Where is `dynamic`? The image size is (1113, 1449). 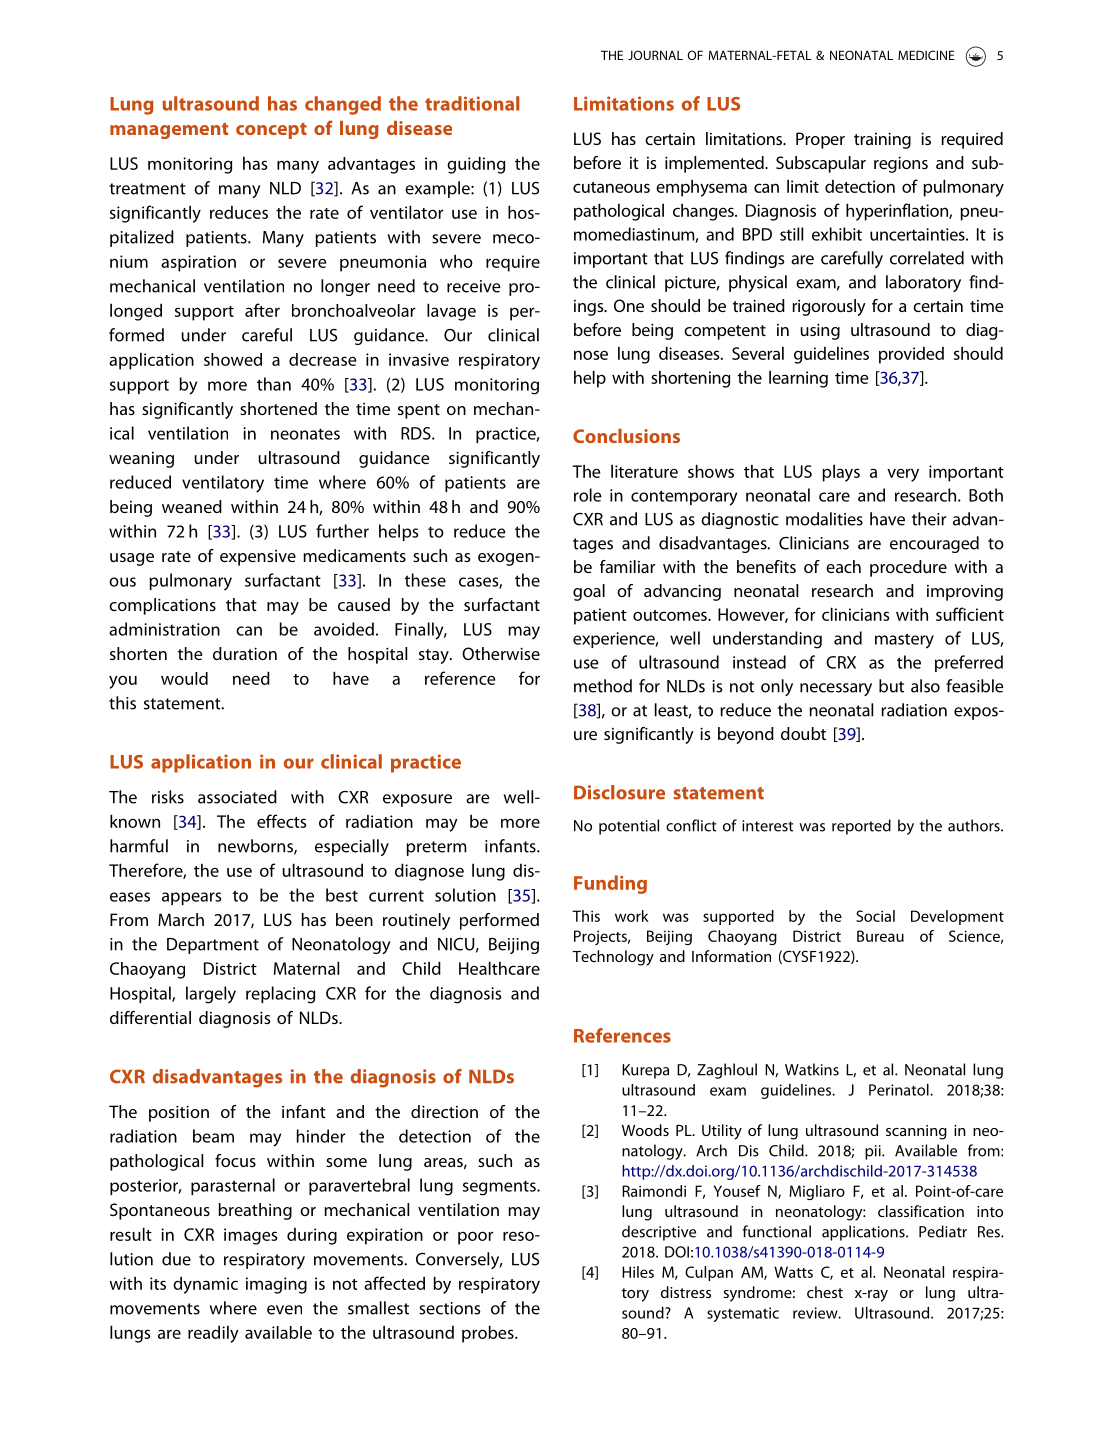 dynamic is located at coordinates (205, 1285).
